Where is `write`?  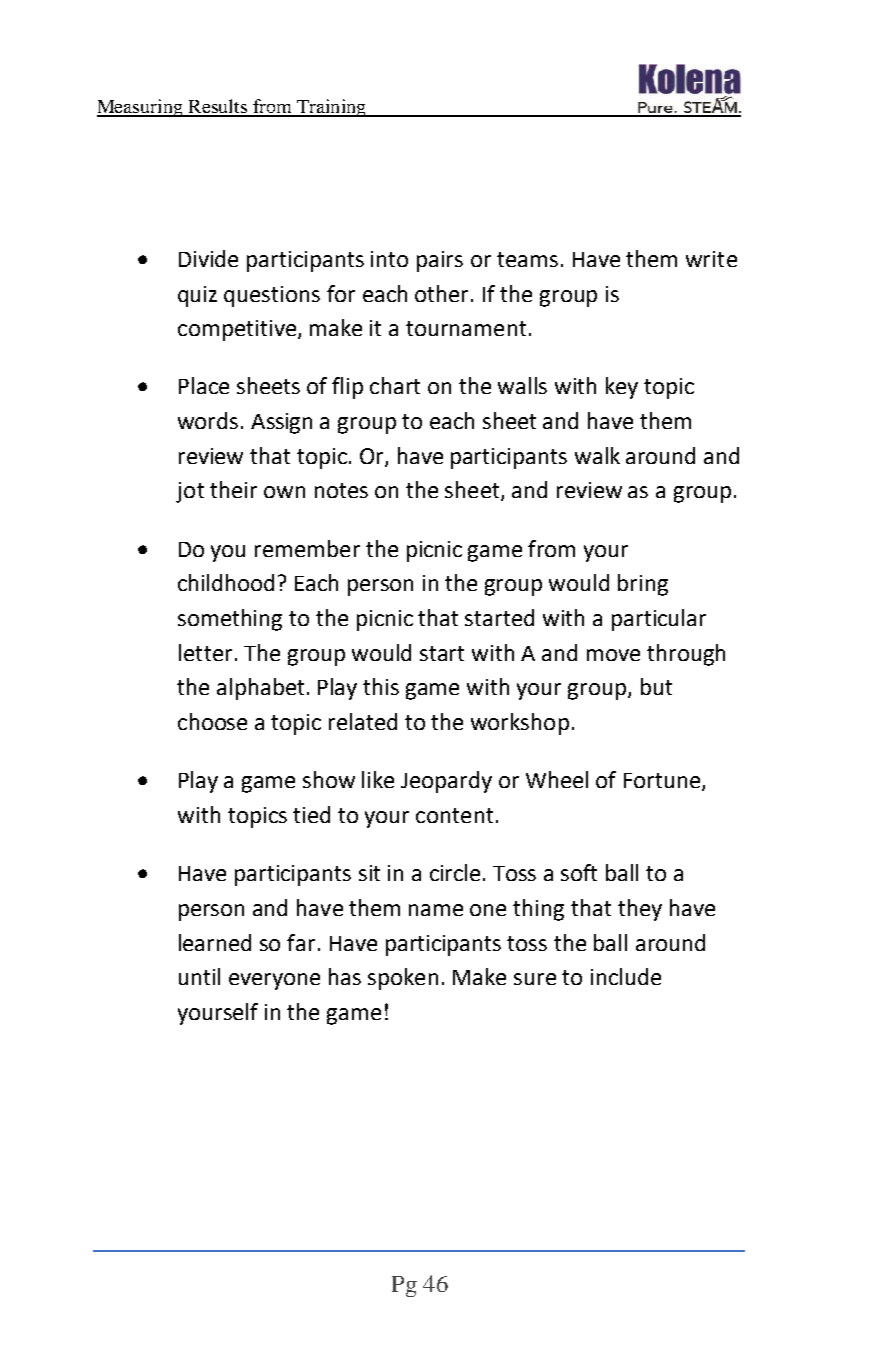 write is located at coordinates (711, 259).
